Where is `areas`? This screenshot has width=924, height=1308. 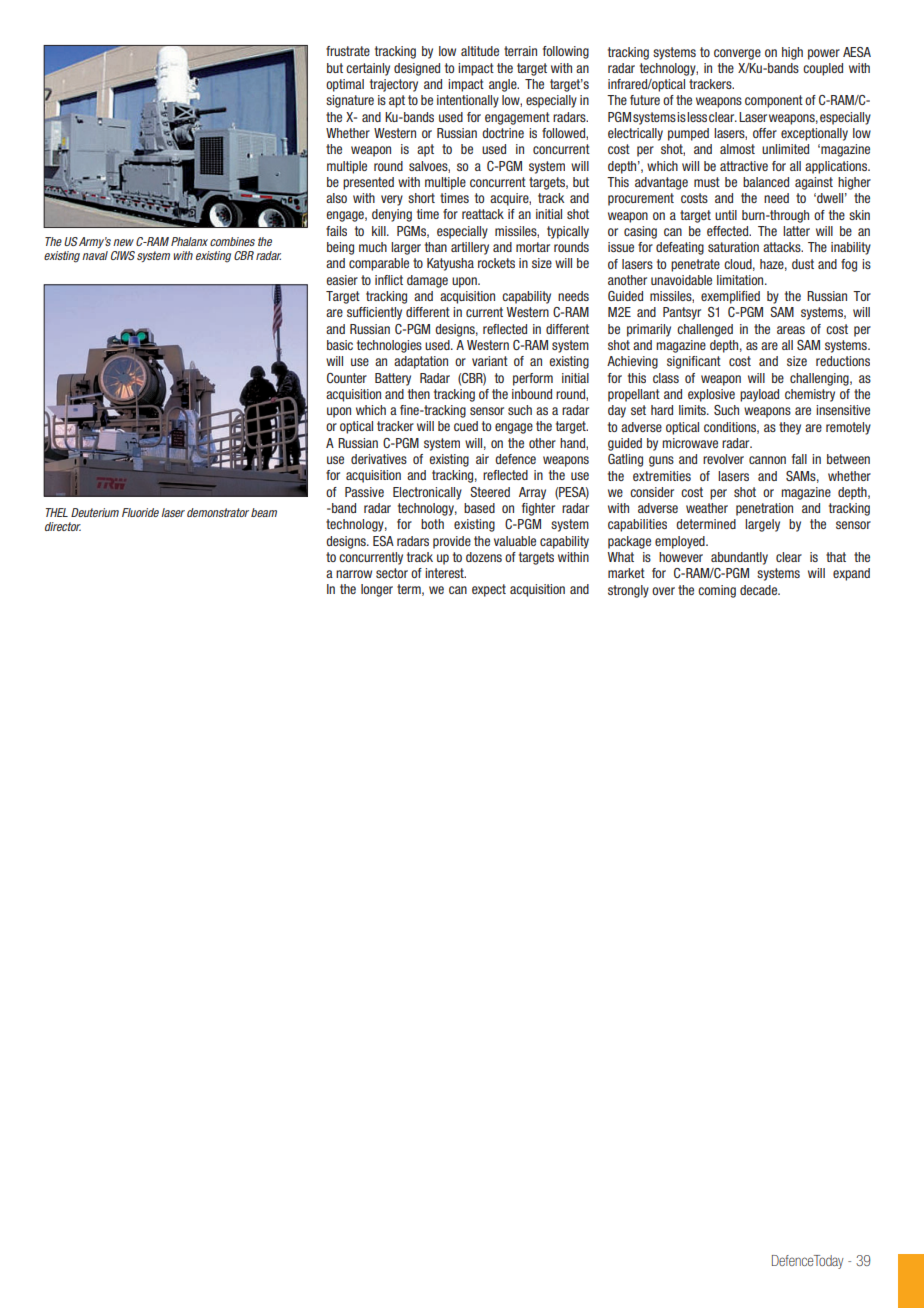
areas is located at coordinates (791, 330).
